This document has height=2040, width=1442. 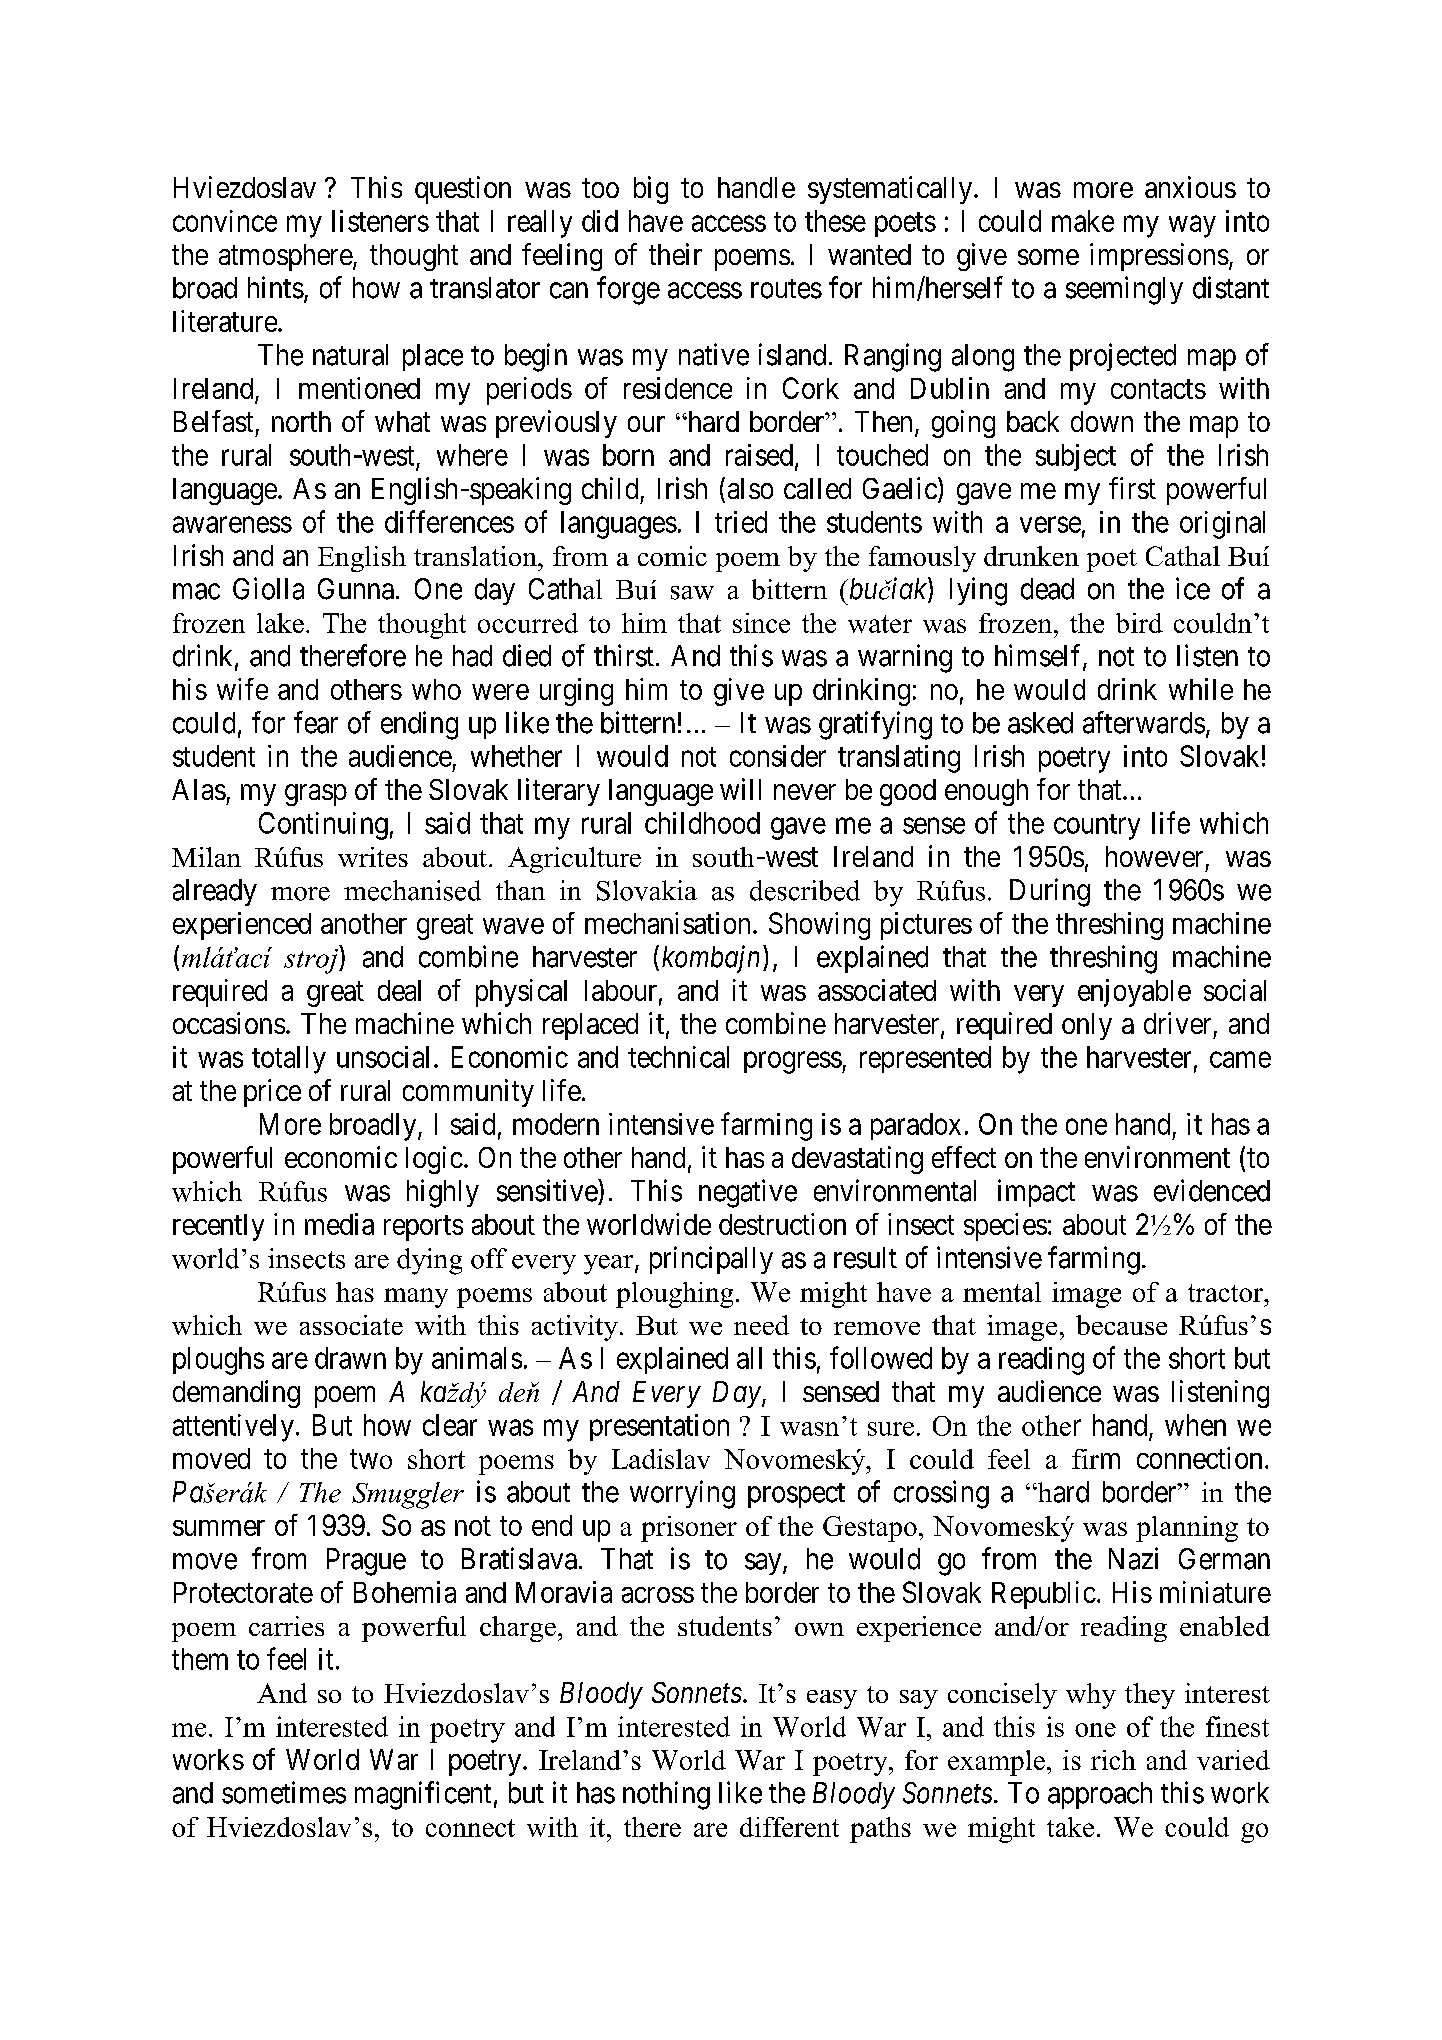 What do you see at coordinates (666, 1795) in the document?
I see `nothing` at bounding box center [666, 1795].
